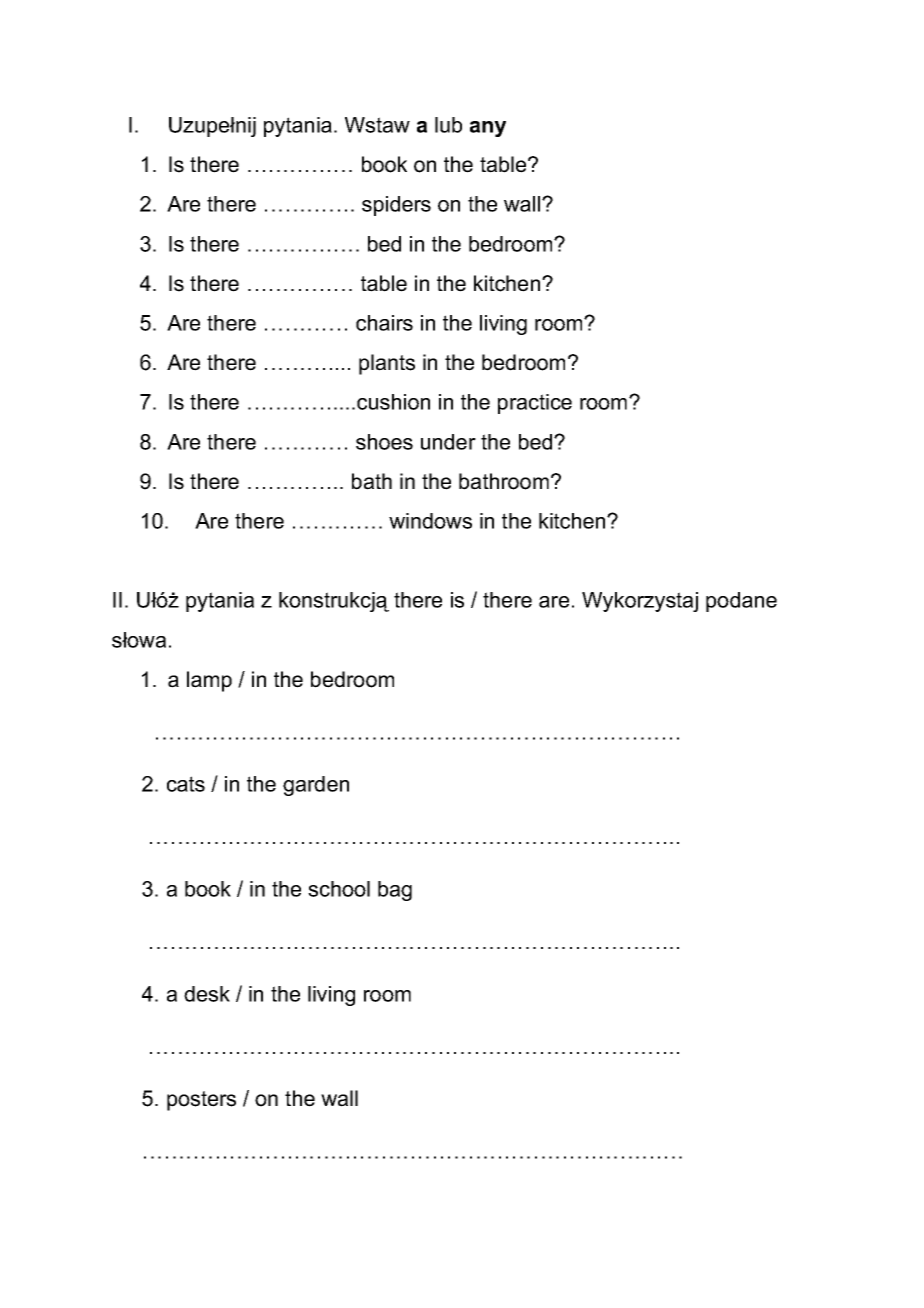  I want to click on chairs, so click(384, 323).
